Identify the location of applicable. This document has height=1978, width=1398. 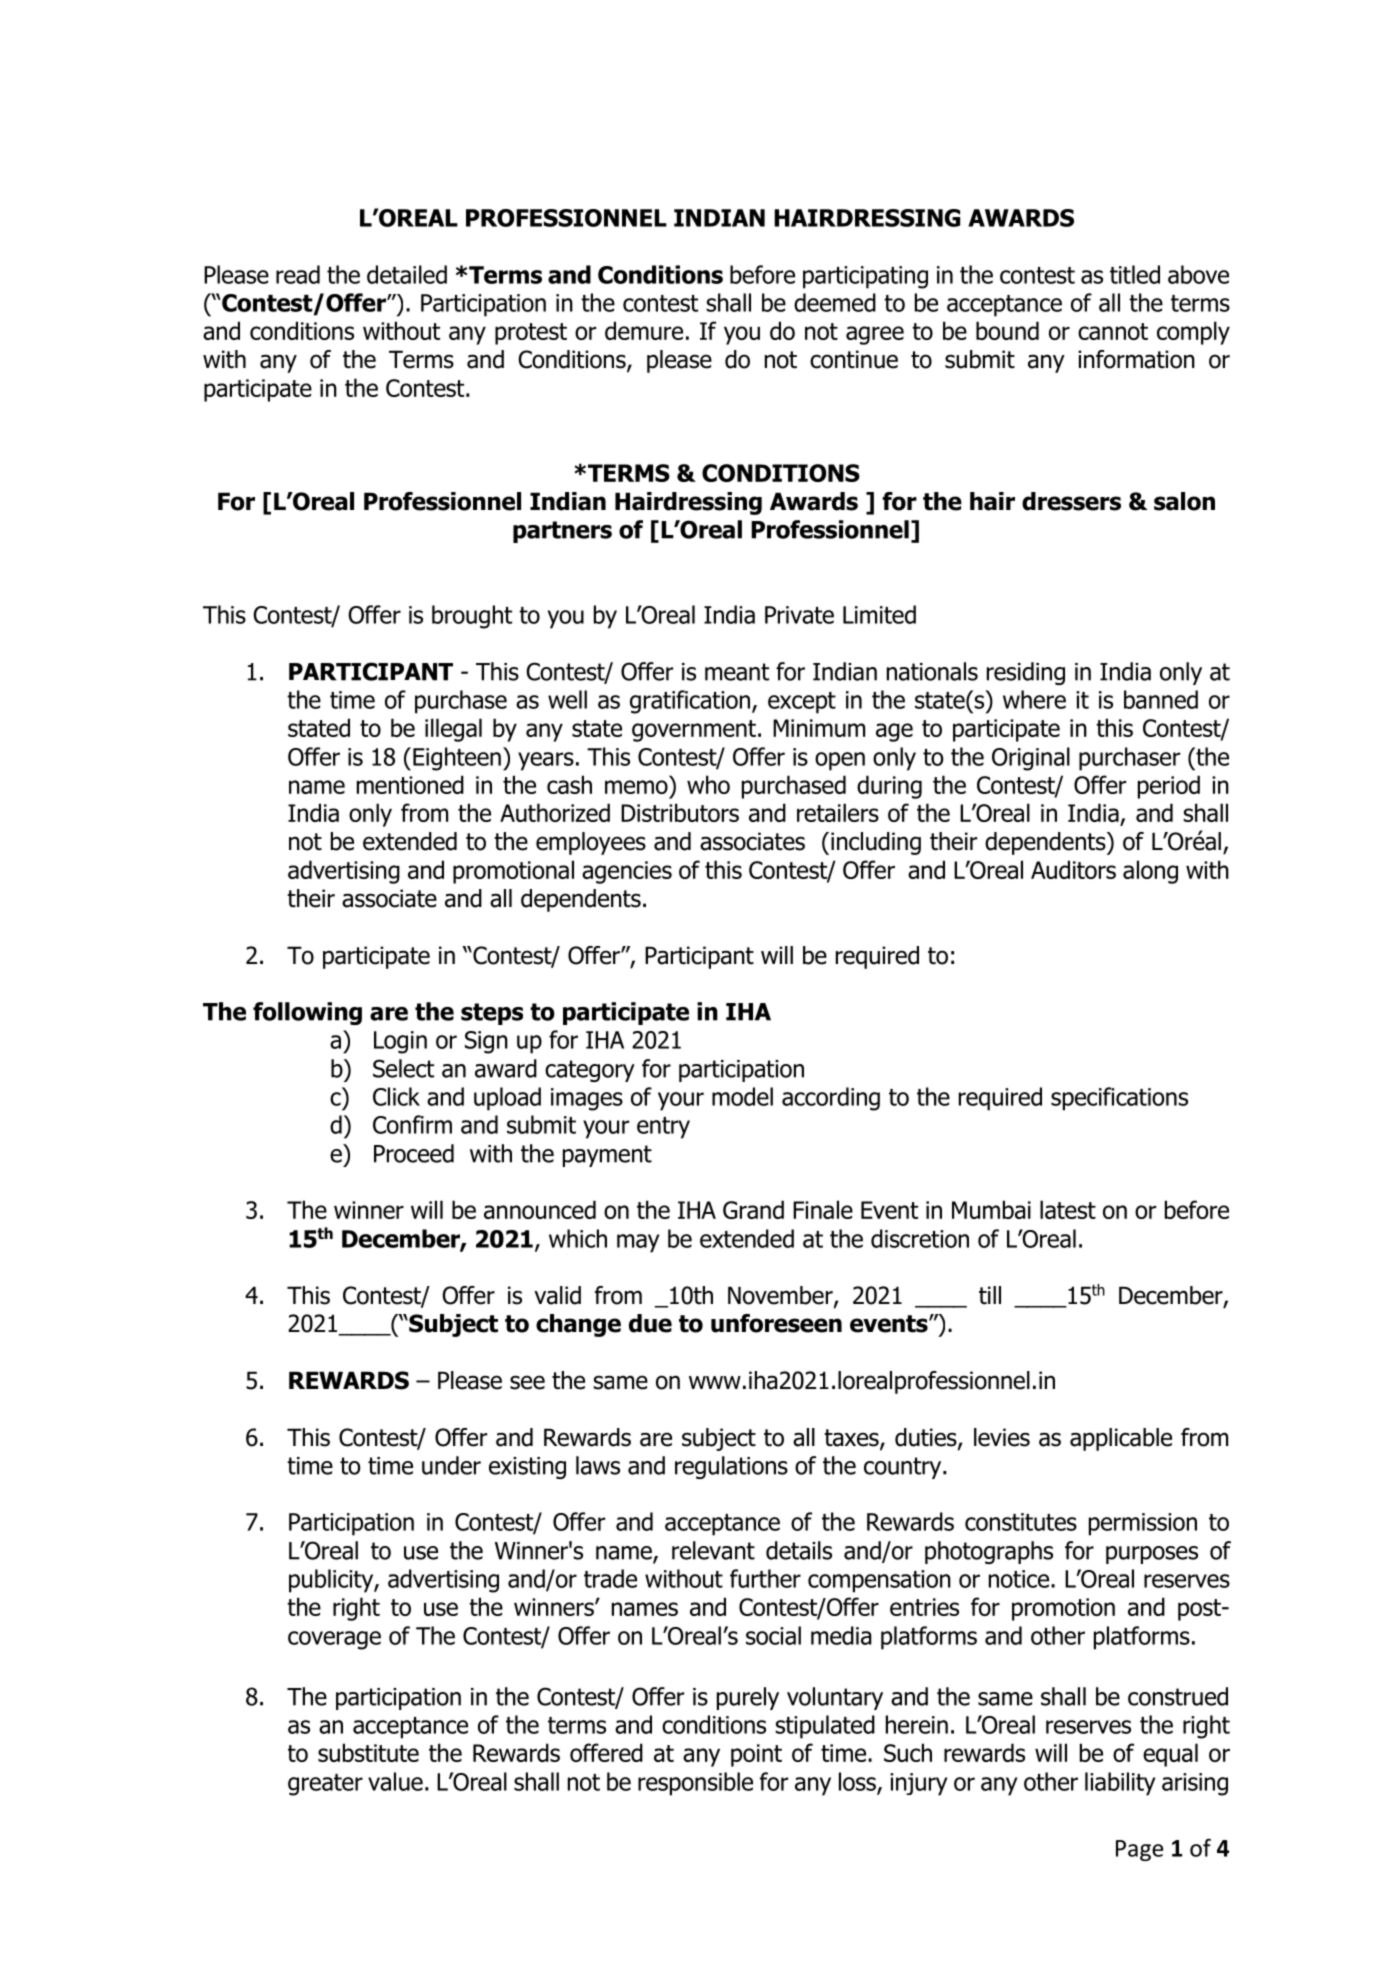
(1121, 1439).
